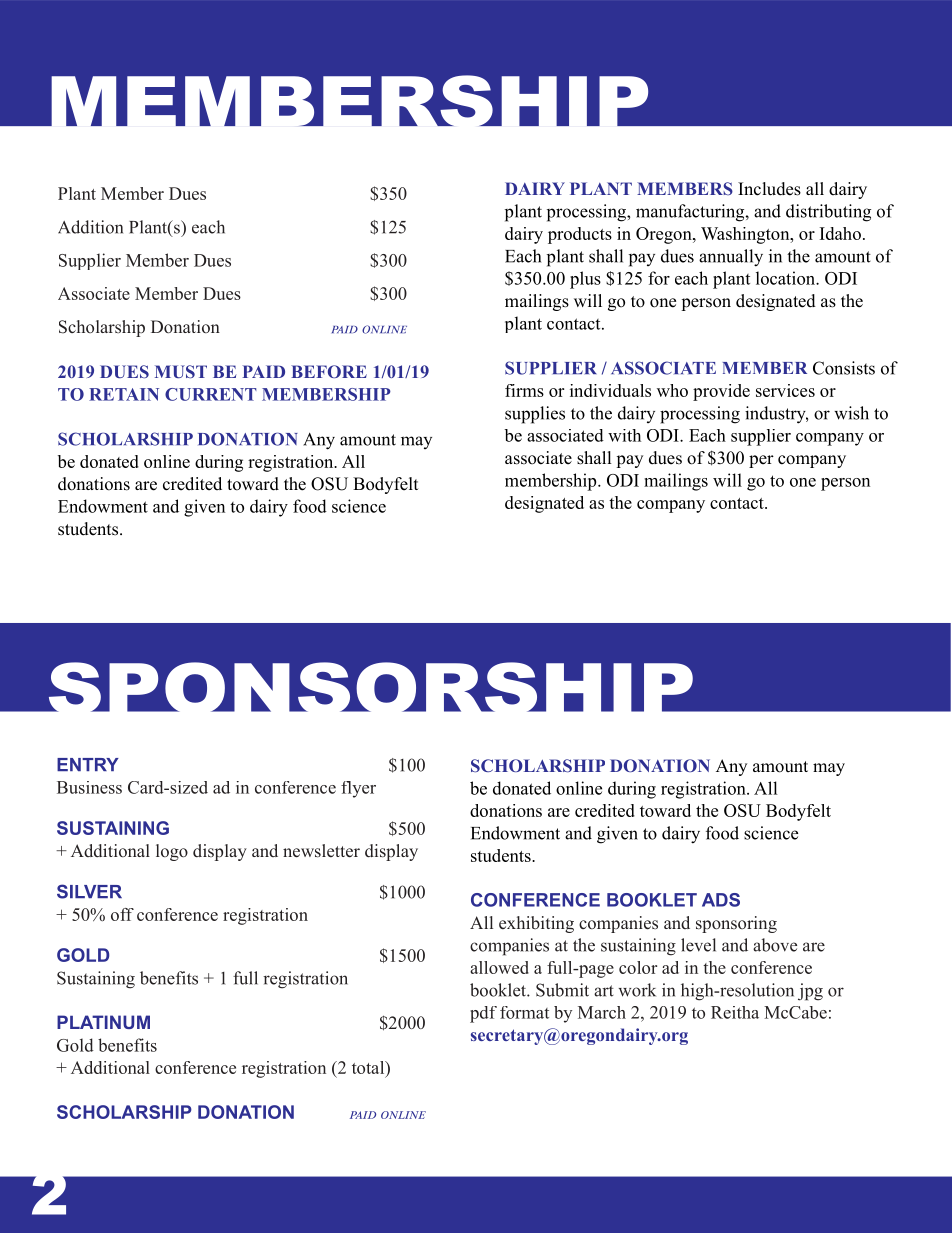 This screenshot has height=1233, width=952. I want to click on Business, so click(89, 787).
